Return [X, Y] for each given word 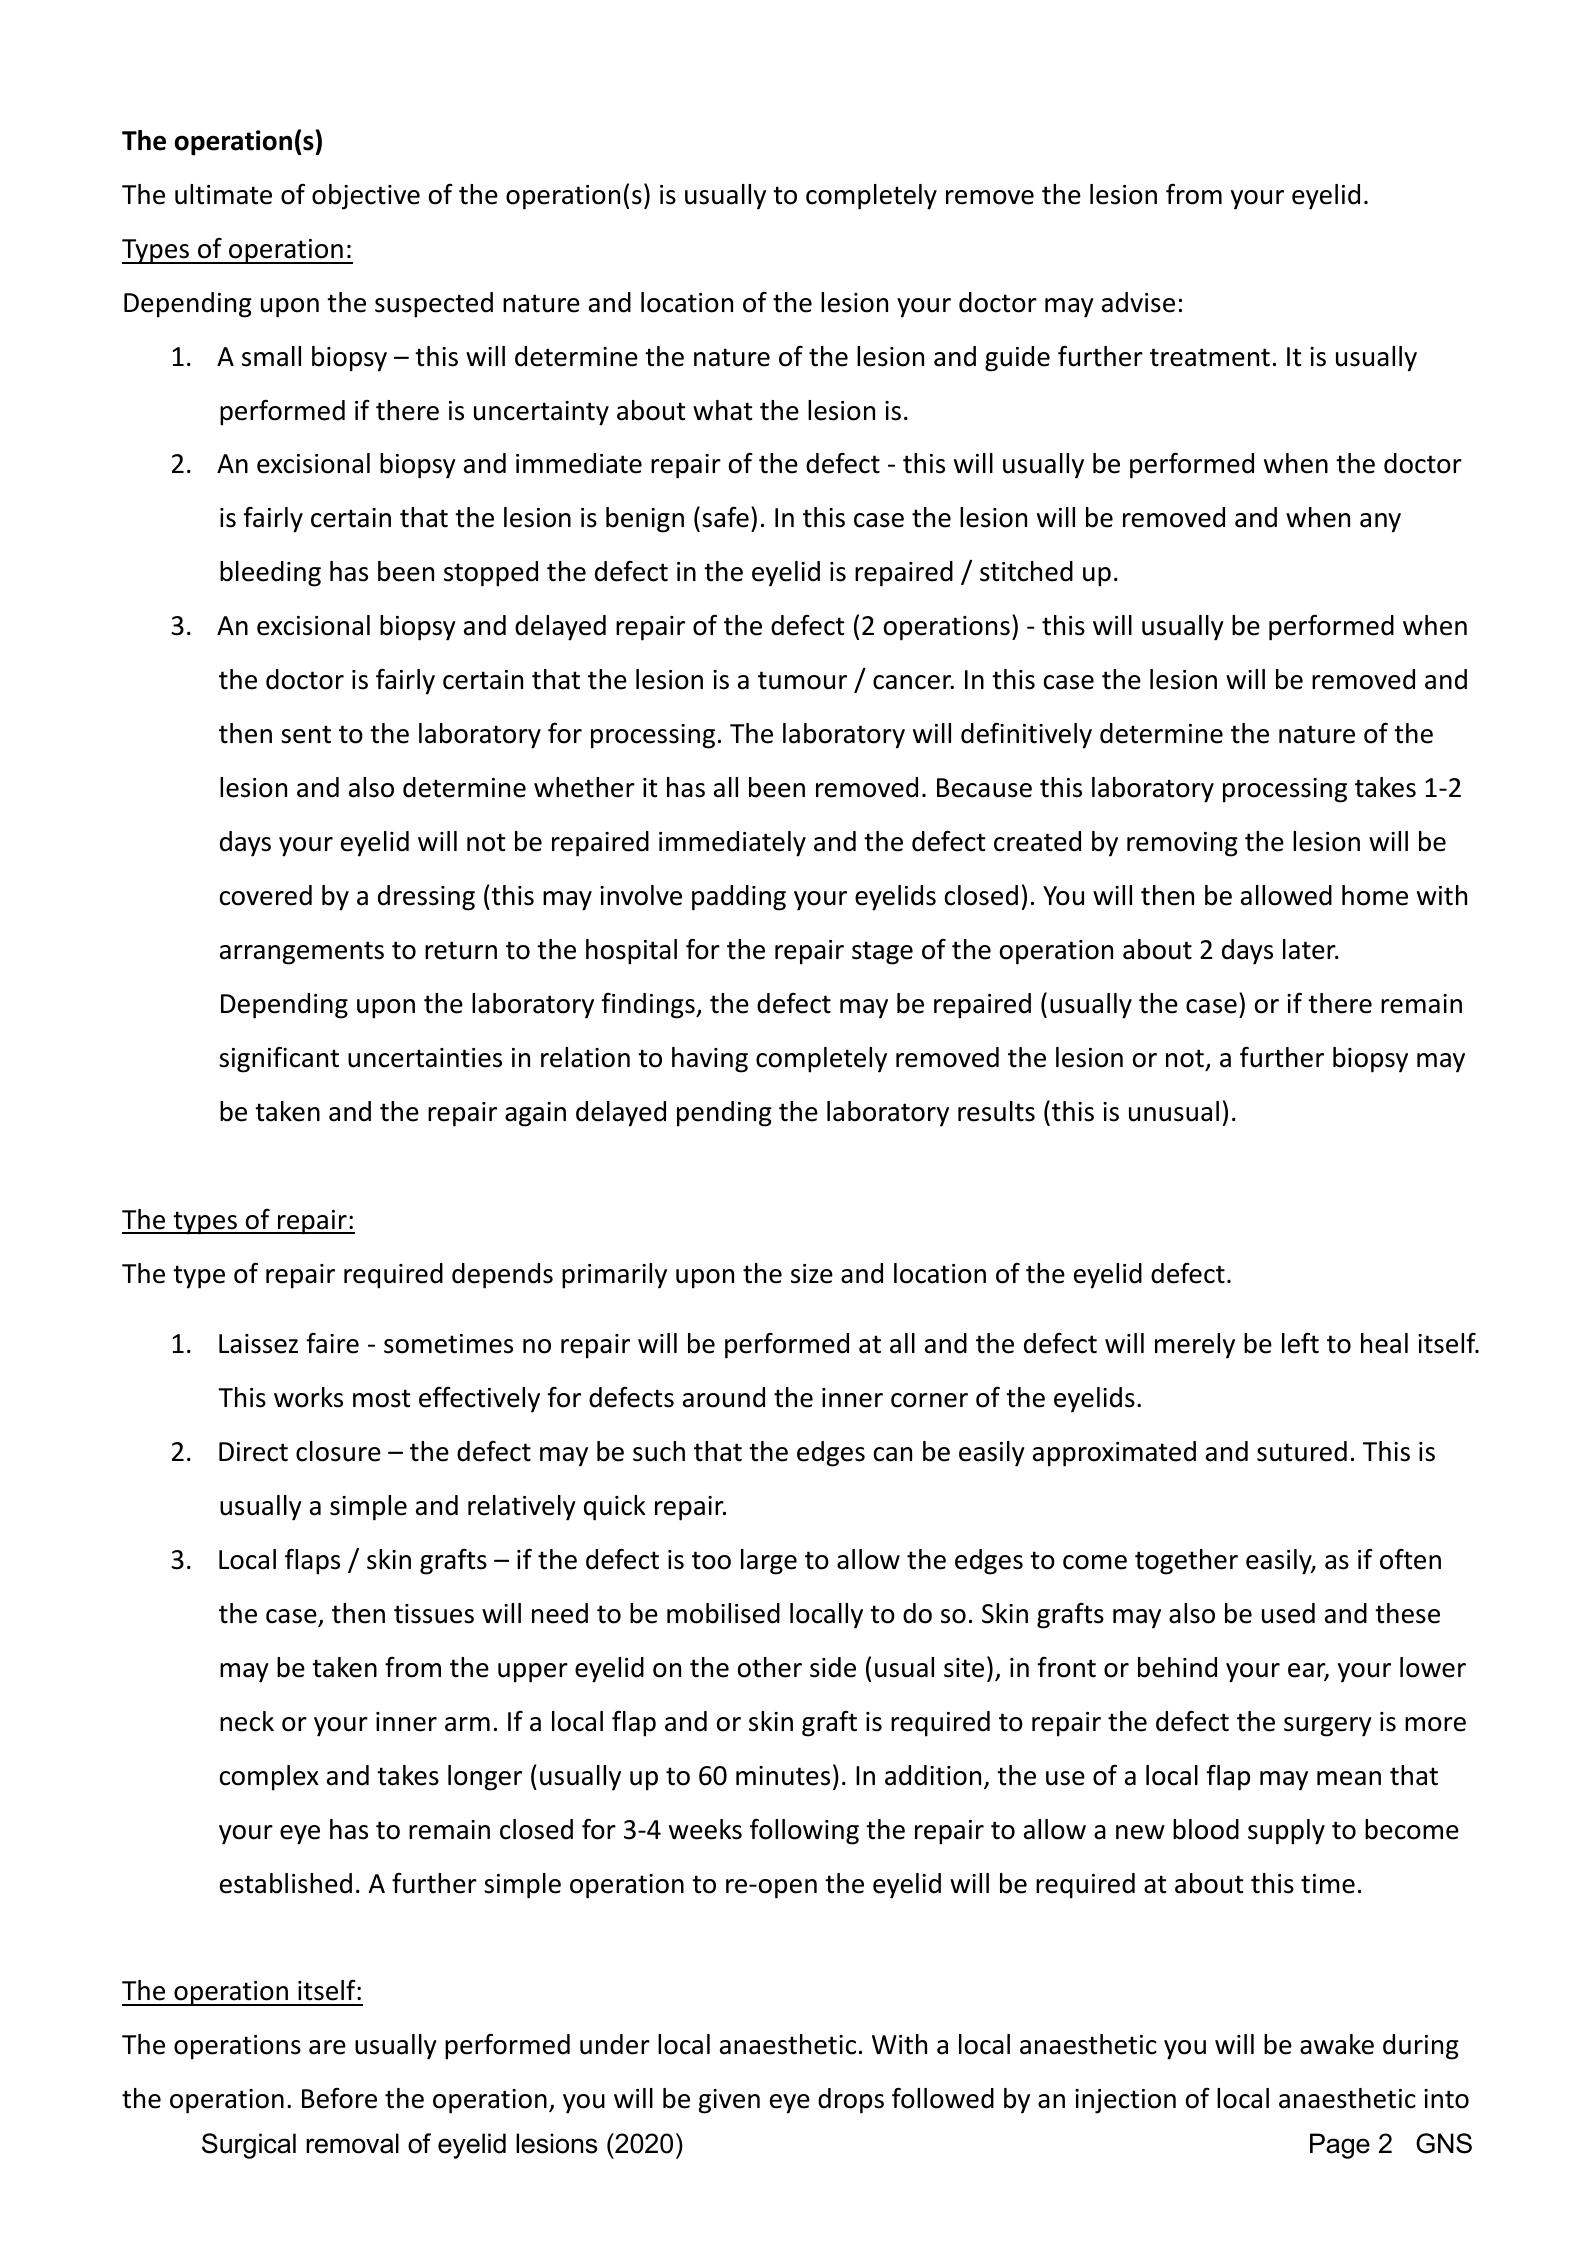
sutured [1302, 1451]
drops [851, 2101]
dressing [426, 898]
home [1375, 895]
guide [1017, 359]
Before [339, 2098]
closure [338, 1451]
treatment [1210, 357]
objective [366, 197]
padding [739, 898]
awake [1337, 2044]
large [769, 1562]
